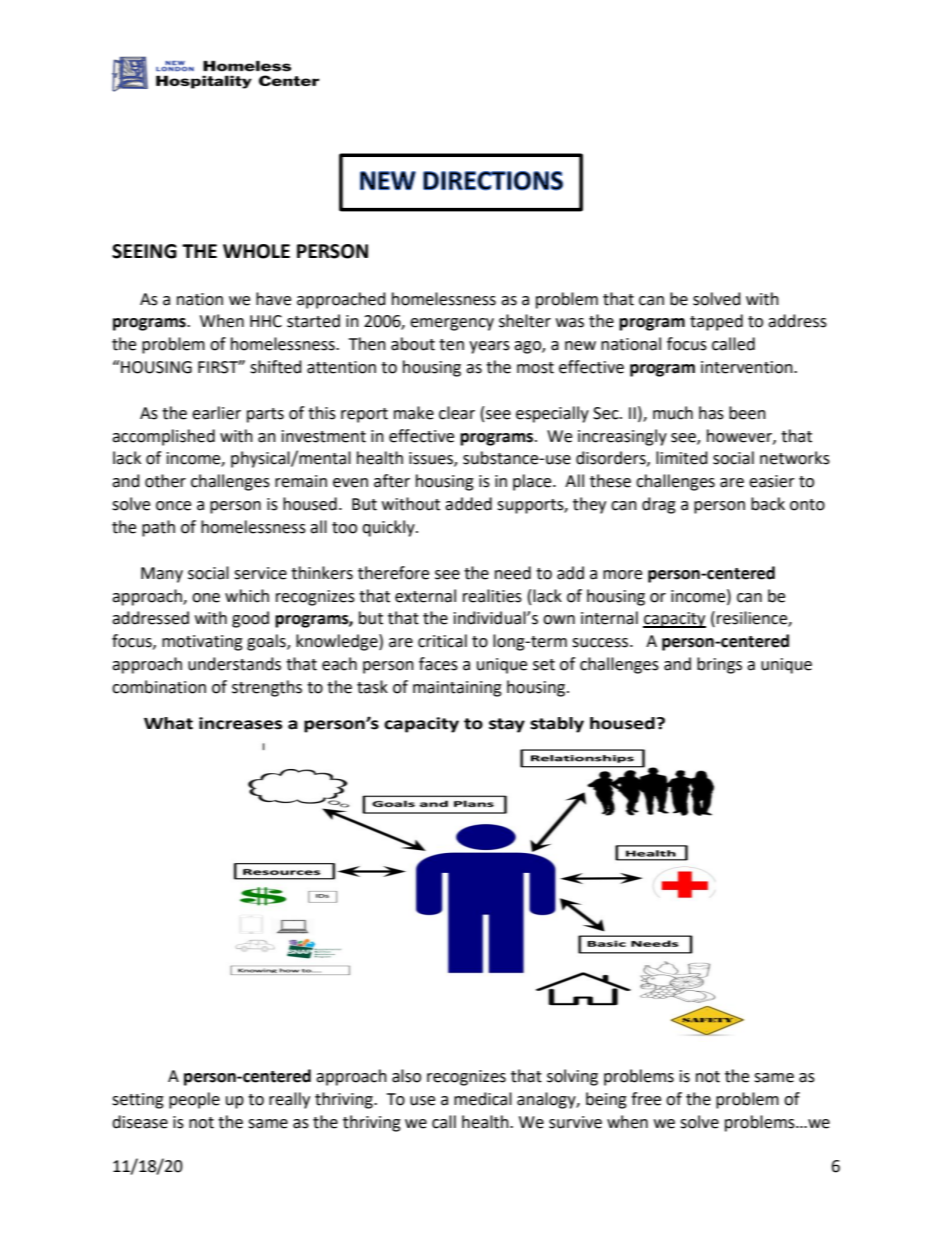 Image resolution: width=952 pixels, height=1233 pixels. Describe the element at coordinates (457, 689) in the image. I see `maintaining` at that location.
